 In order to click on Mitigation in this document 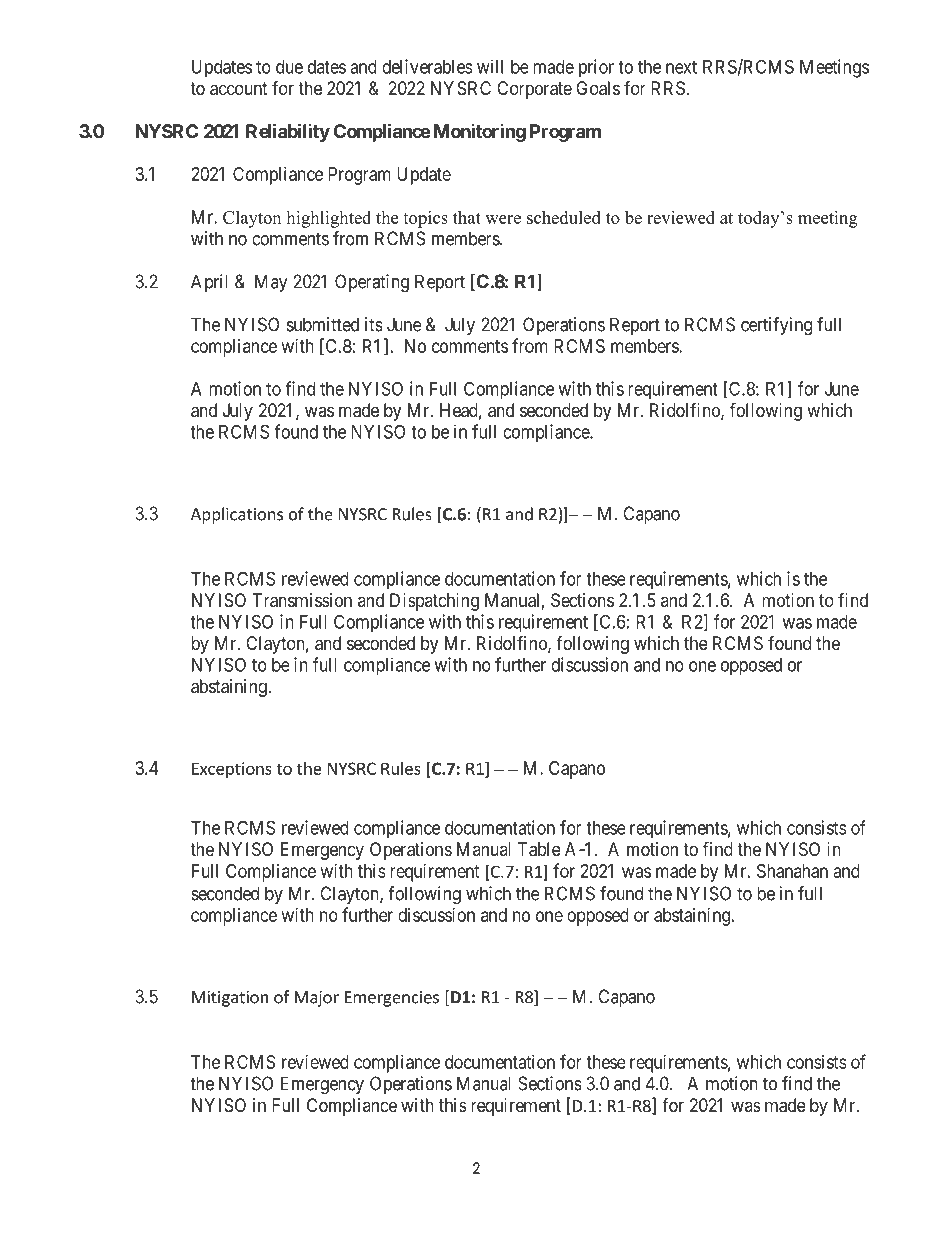, I will do `click(230, 999)`.
